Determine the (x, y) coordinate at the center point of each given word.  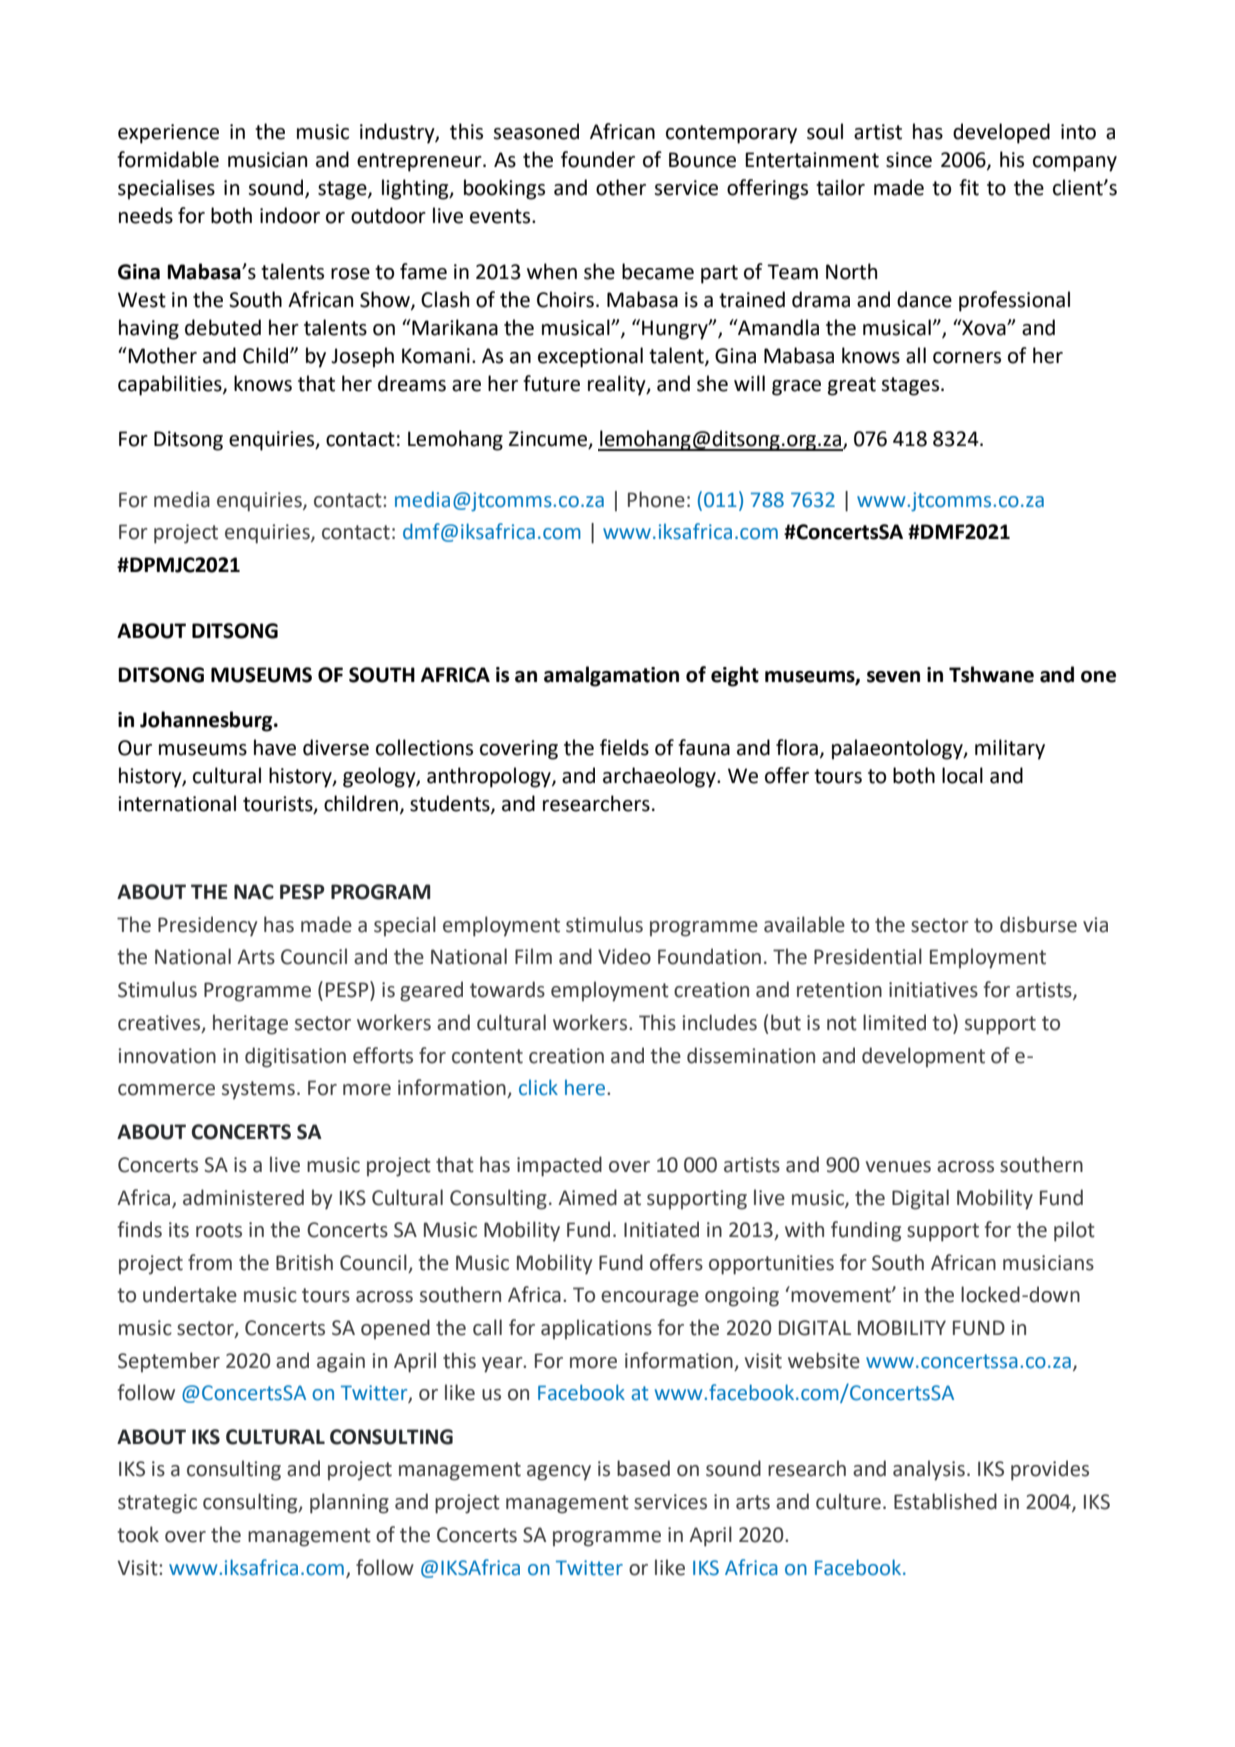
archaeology (660, 777)
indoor (290, 215)
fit (969, 187)
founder (598, 159)
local (962, 775)
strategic (157, 1504)
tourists (279, 805)
